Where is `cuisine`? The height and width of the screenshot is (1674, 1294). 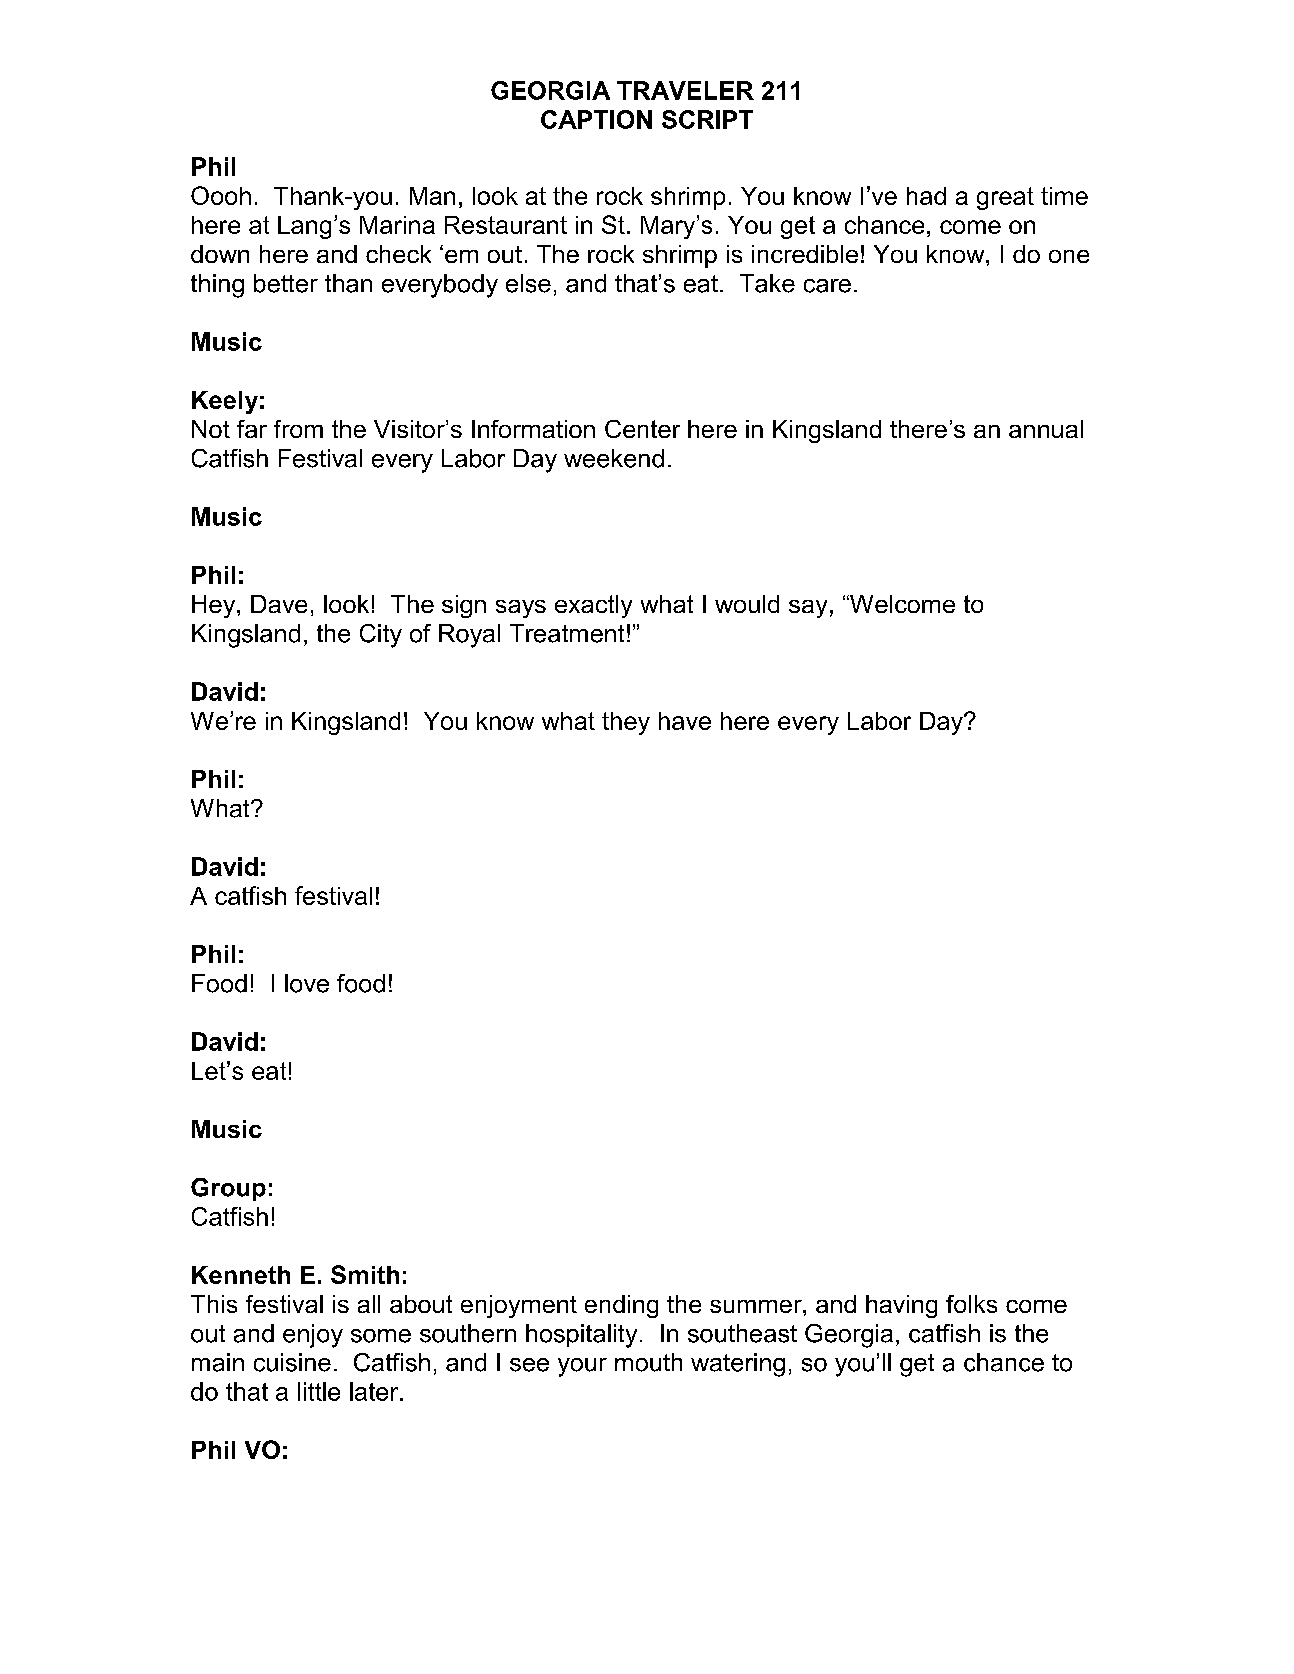
cuisine is located at coordinates (292, 1362).
